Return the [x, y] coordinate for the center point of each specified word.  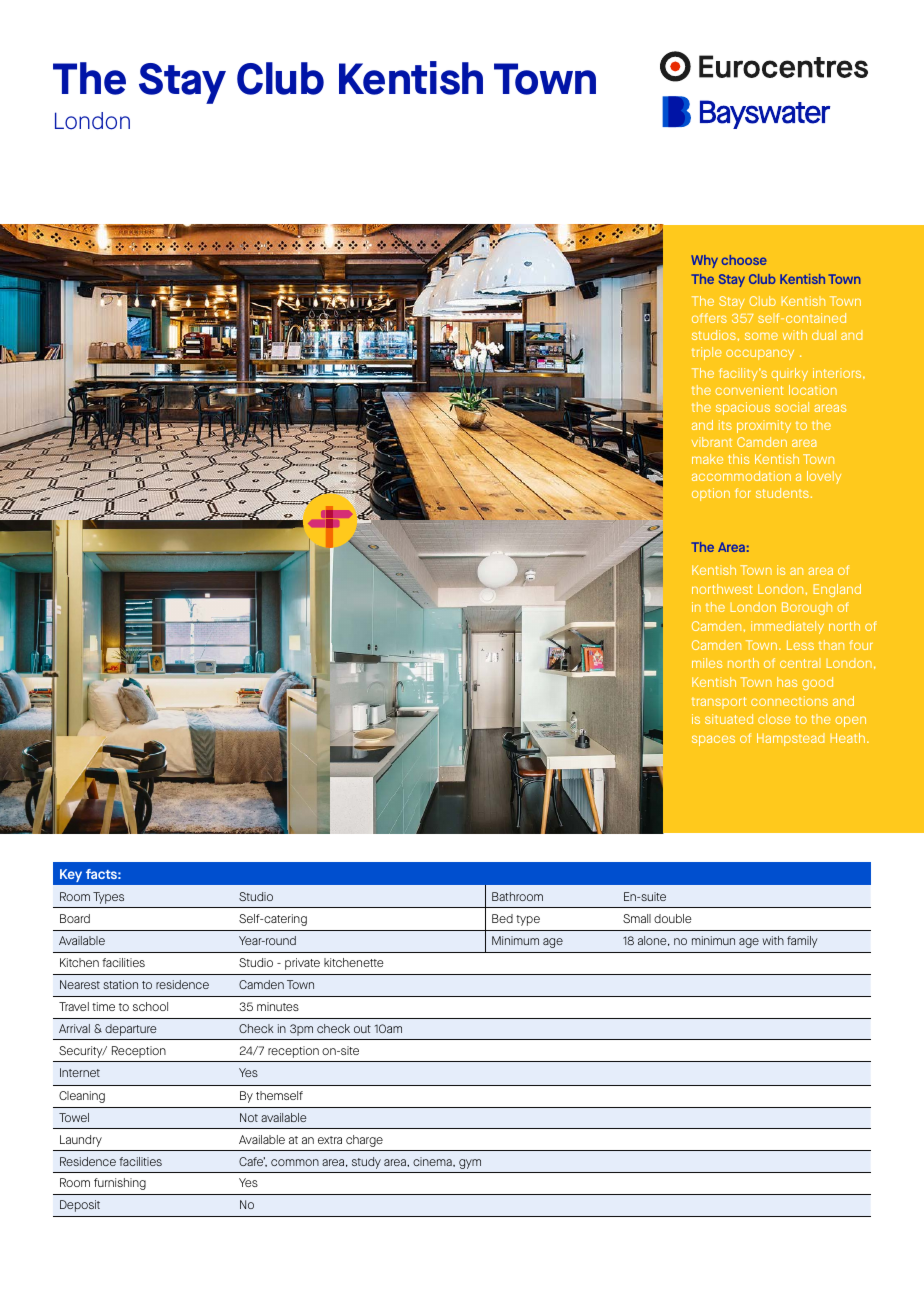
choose [744, 260]
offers [709, 318]
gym [470, 1164]
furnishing [120, 1184]
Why [704, 261]
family [802, 942]
